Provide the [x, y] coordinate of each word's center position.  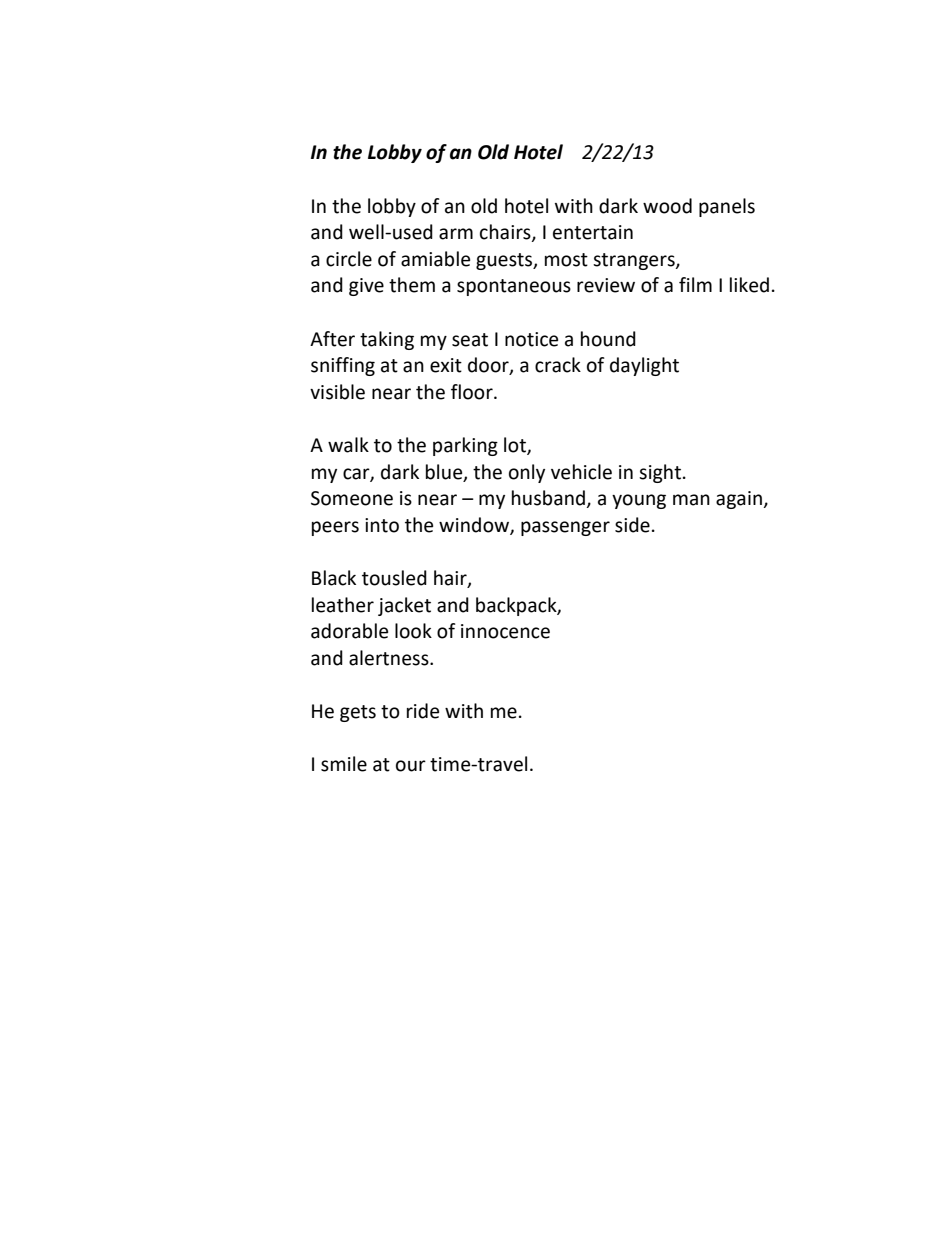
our [411, 766]
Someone [352, 498]
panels [727, 207]
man [691, 500]
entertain [593, 232]
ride [423, 711]
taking [387, 340]
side [632, 525]
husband [549, 499]
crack [558, 365]
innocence [505, 631]
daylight [644, 366]
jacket [404, 606]
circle [349, 259]
